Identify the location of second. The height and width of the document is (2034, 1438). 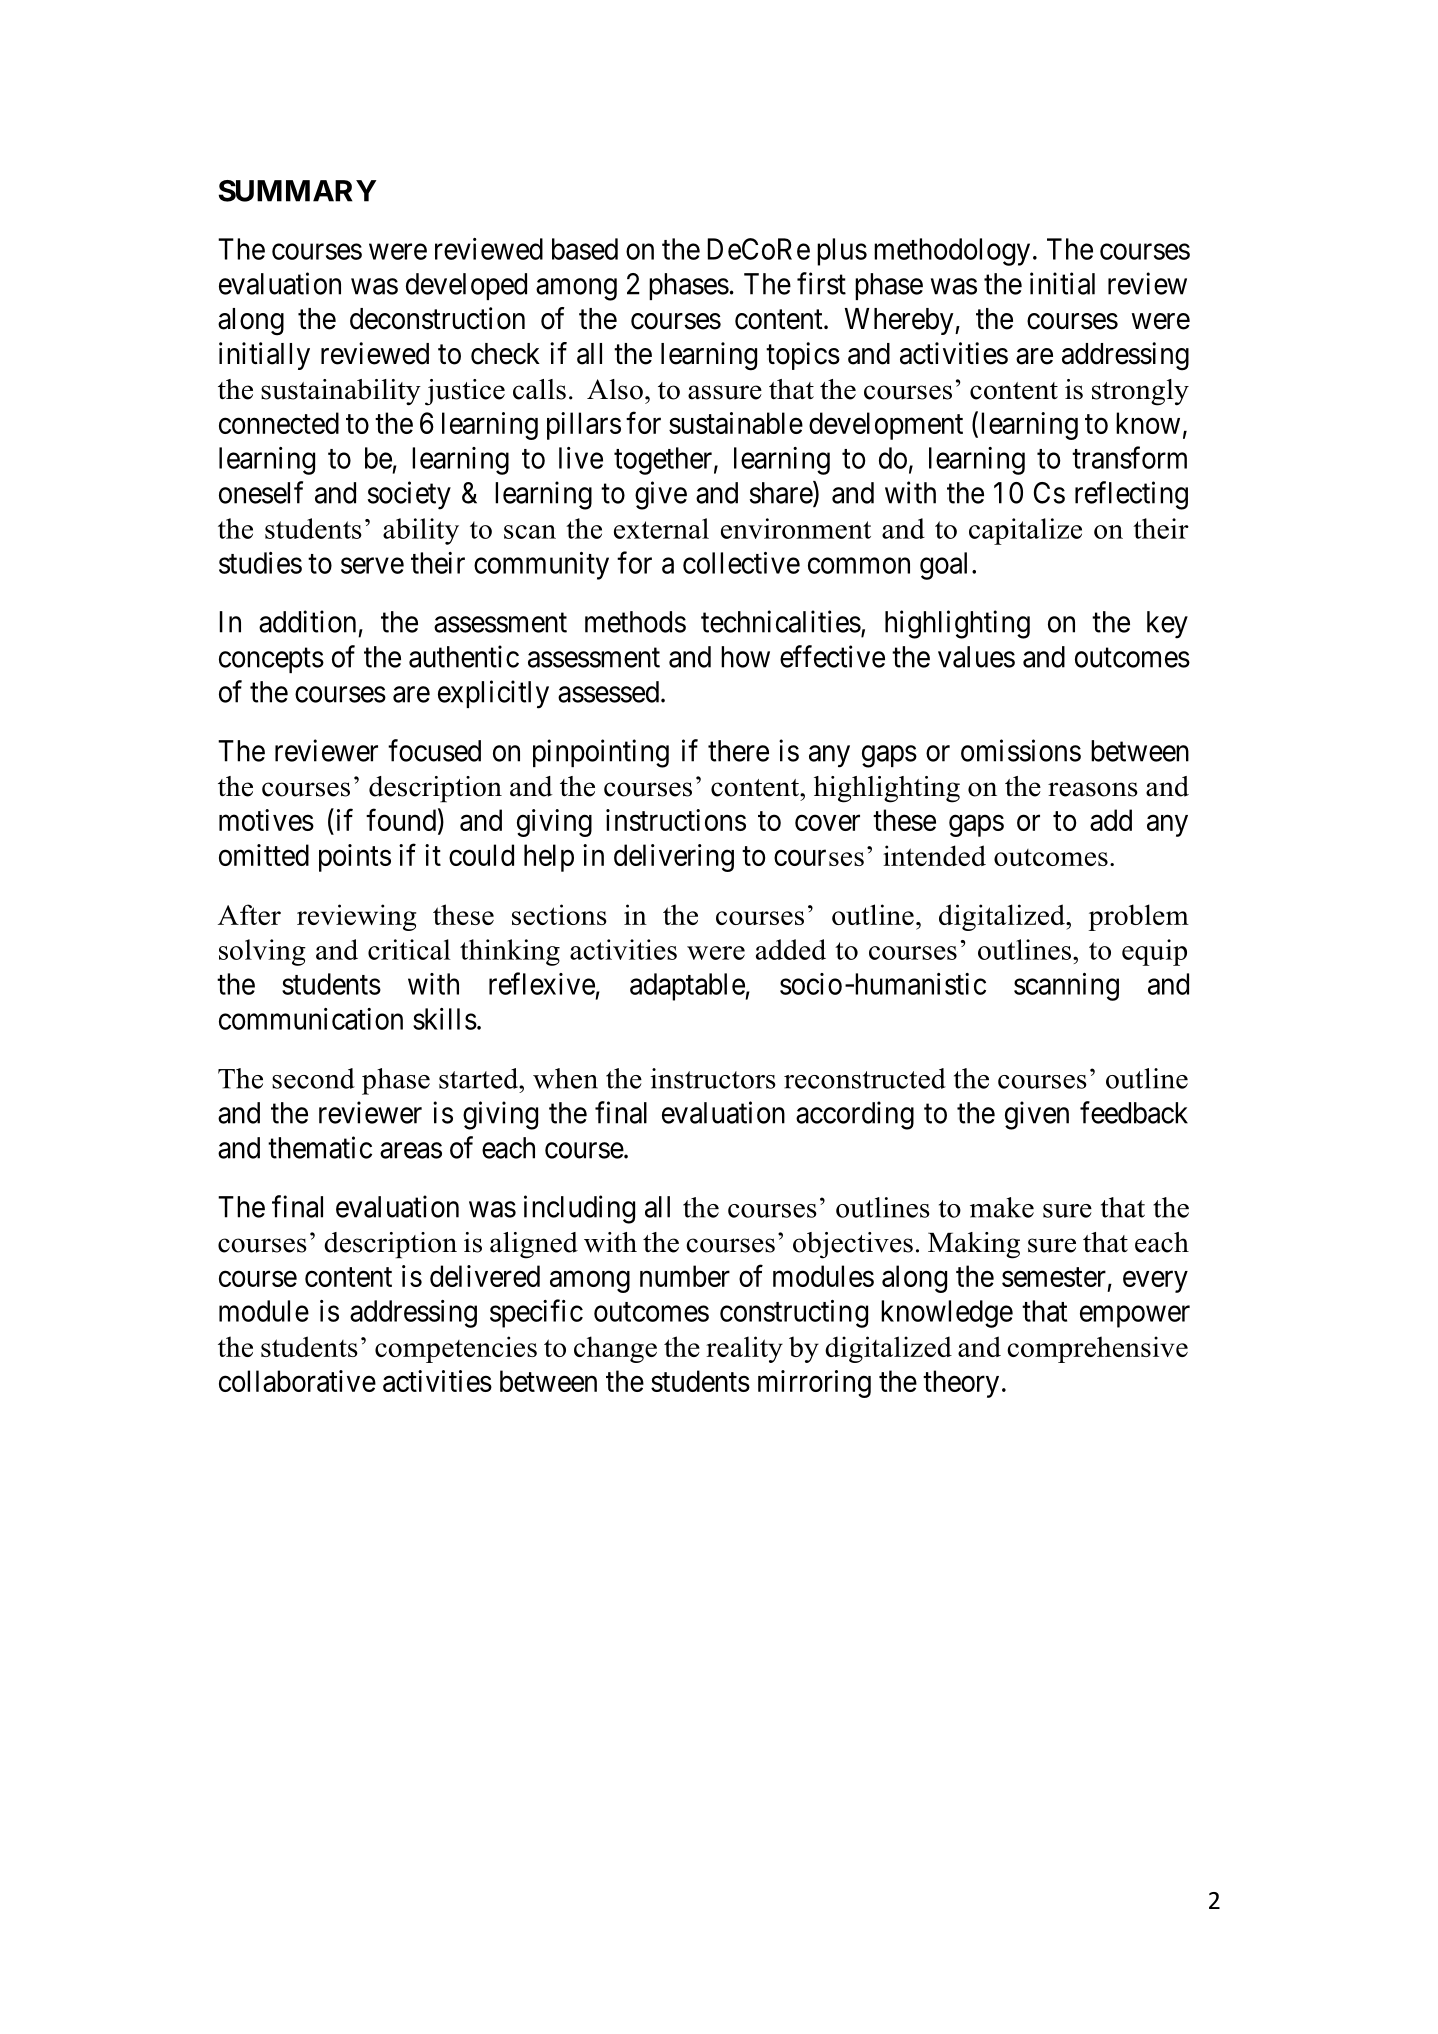
(313, 1078).
